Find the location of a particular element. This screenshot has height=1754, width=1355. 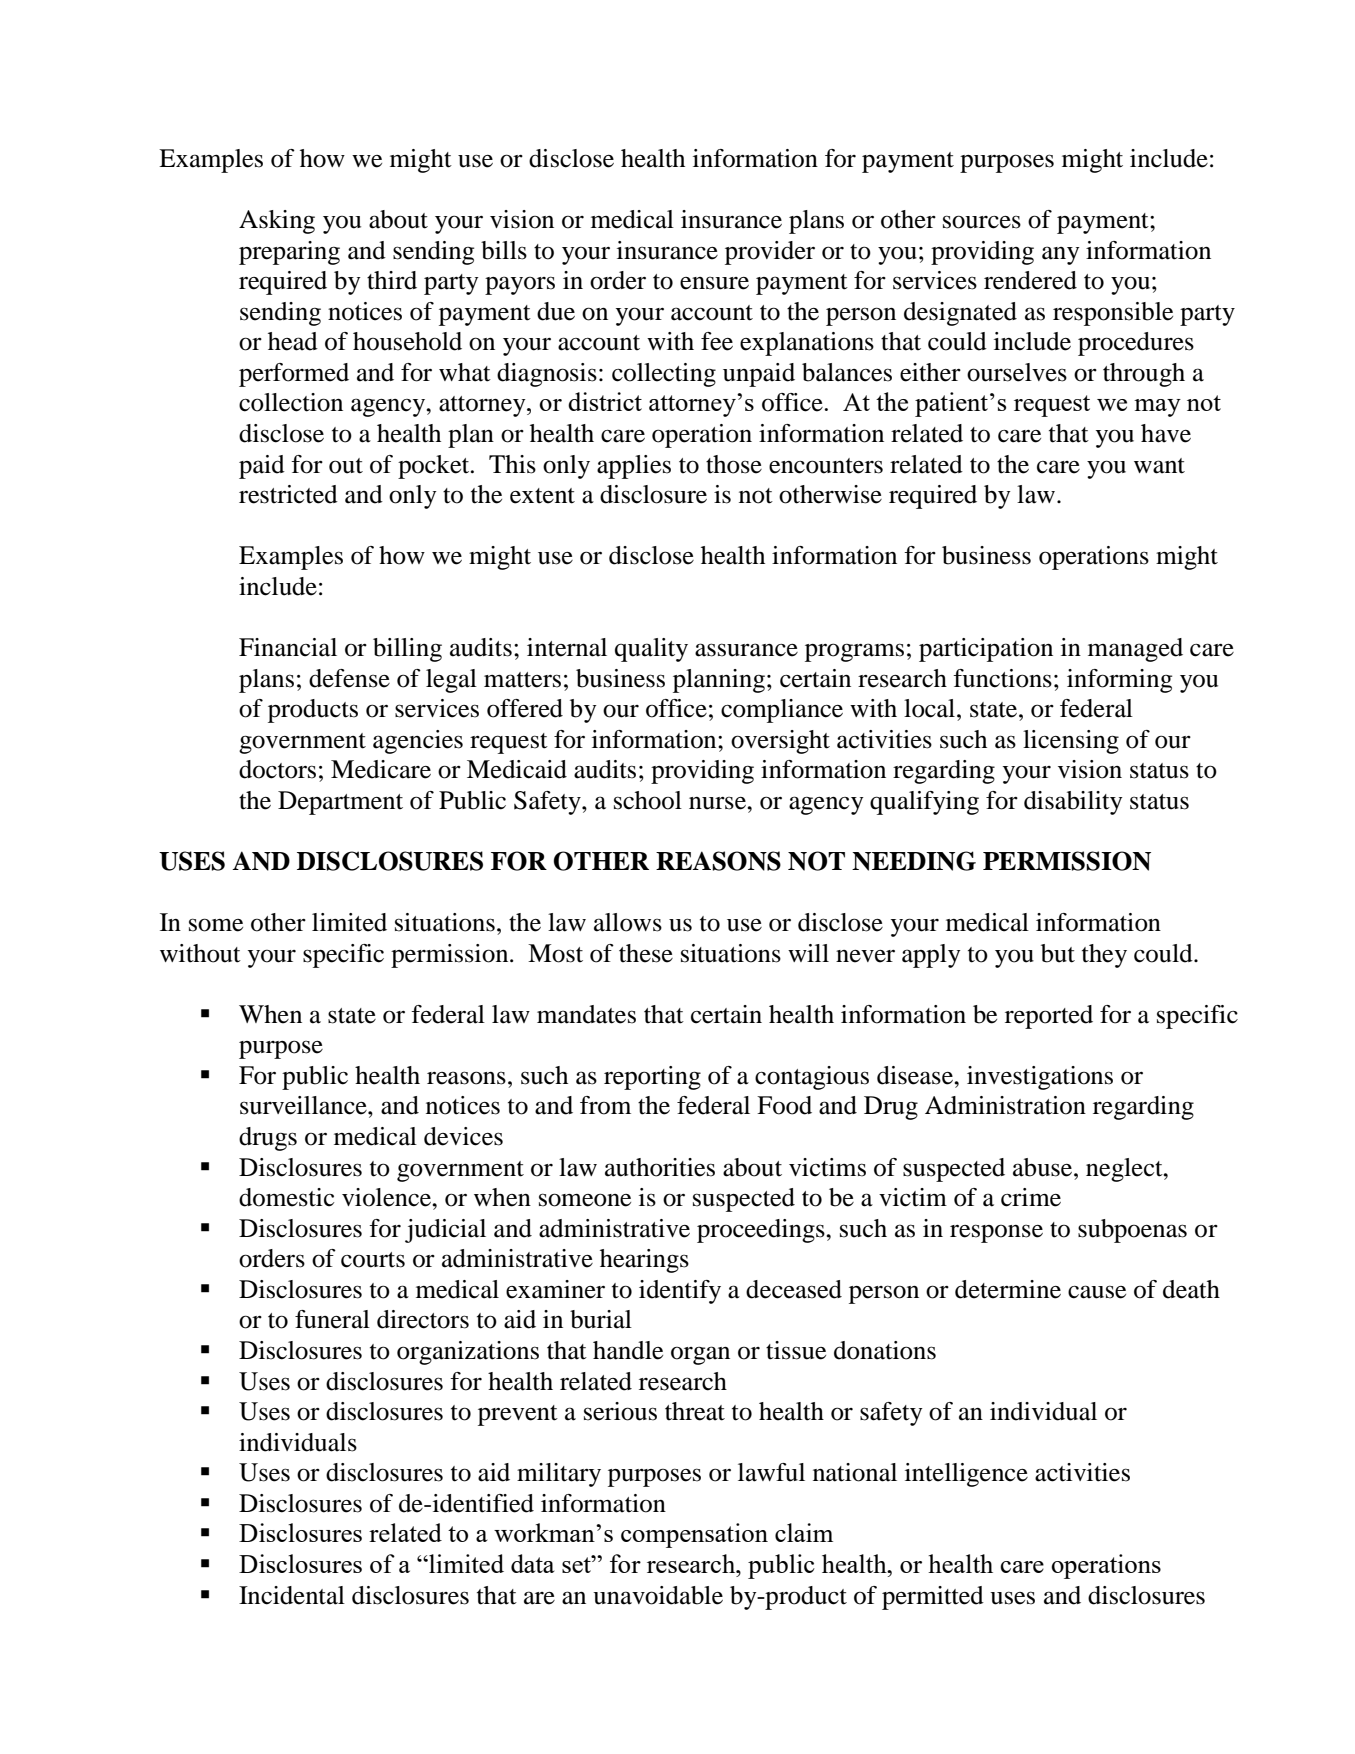

Incidental is located at coordinates (292, 1595).
